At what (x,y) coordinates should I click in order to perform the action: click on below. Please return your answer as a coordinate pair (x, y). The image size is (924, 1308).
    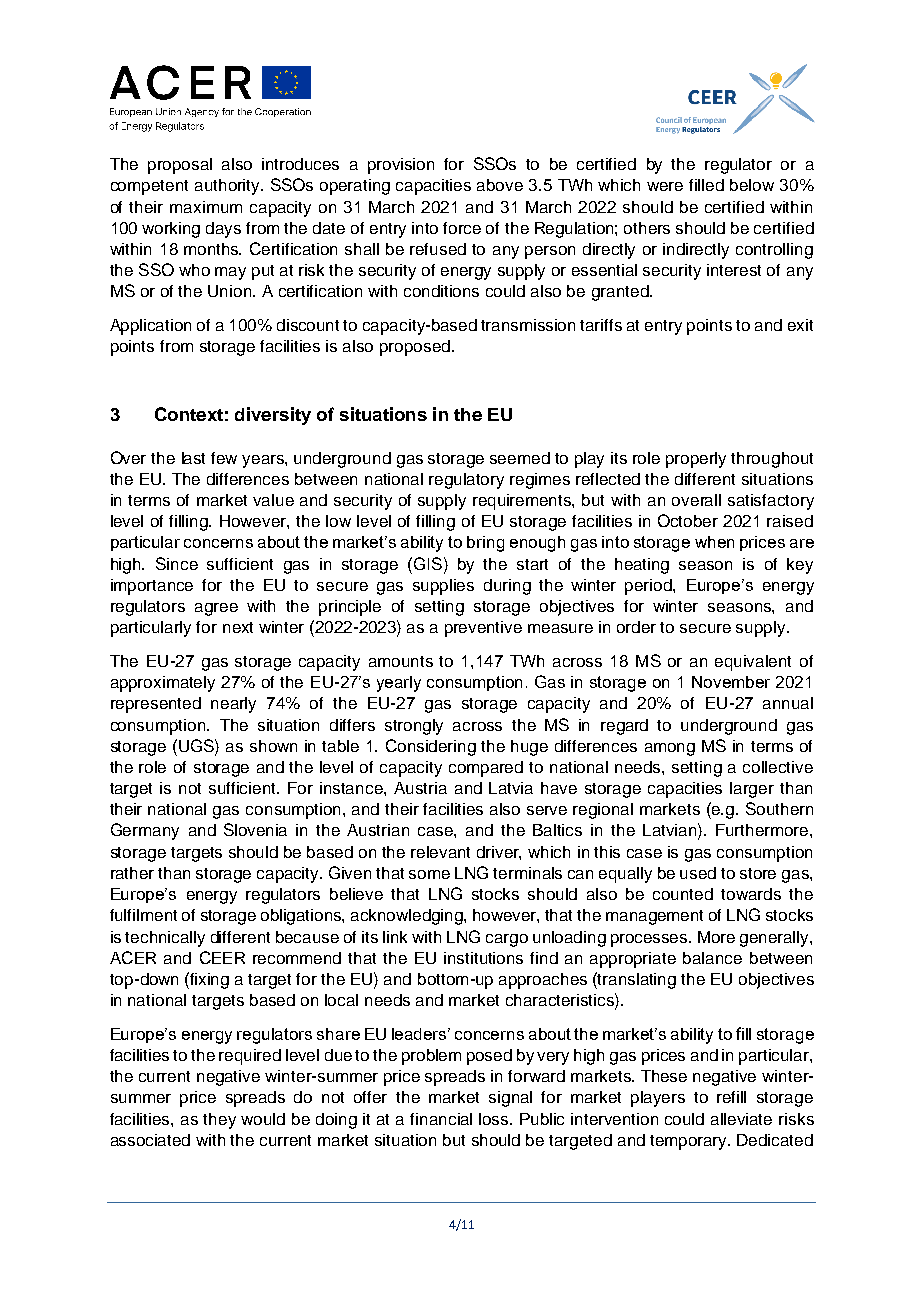
    Looking at the image, I should click on (752, 185).
